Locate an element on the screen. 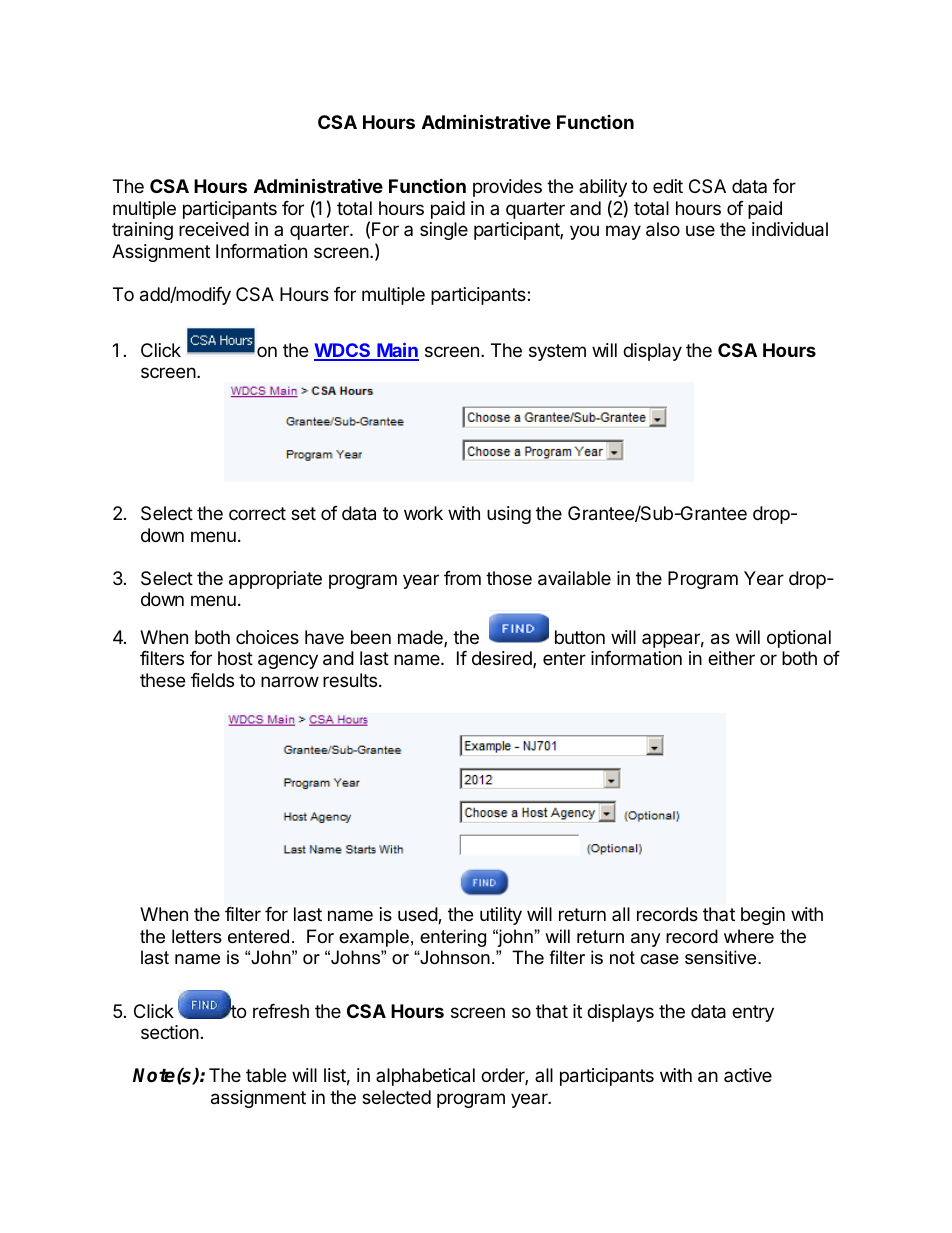 The width and height of the screenshot is (952, 1233). section is located at coordinates (170, 1032).
